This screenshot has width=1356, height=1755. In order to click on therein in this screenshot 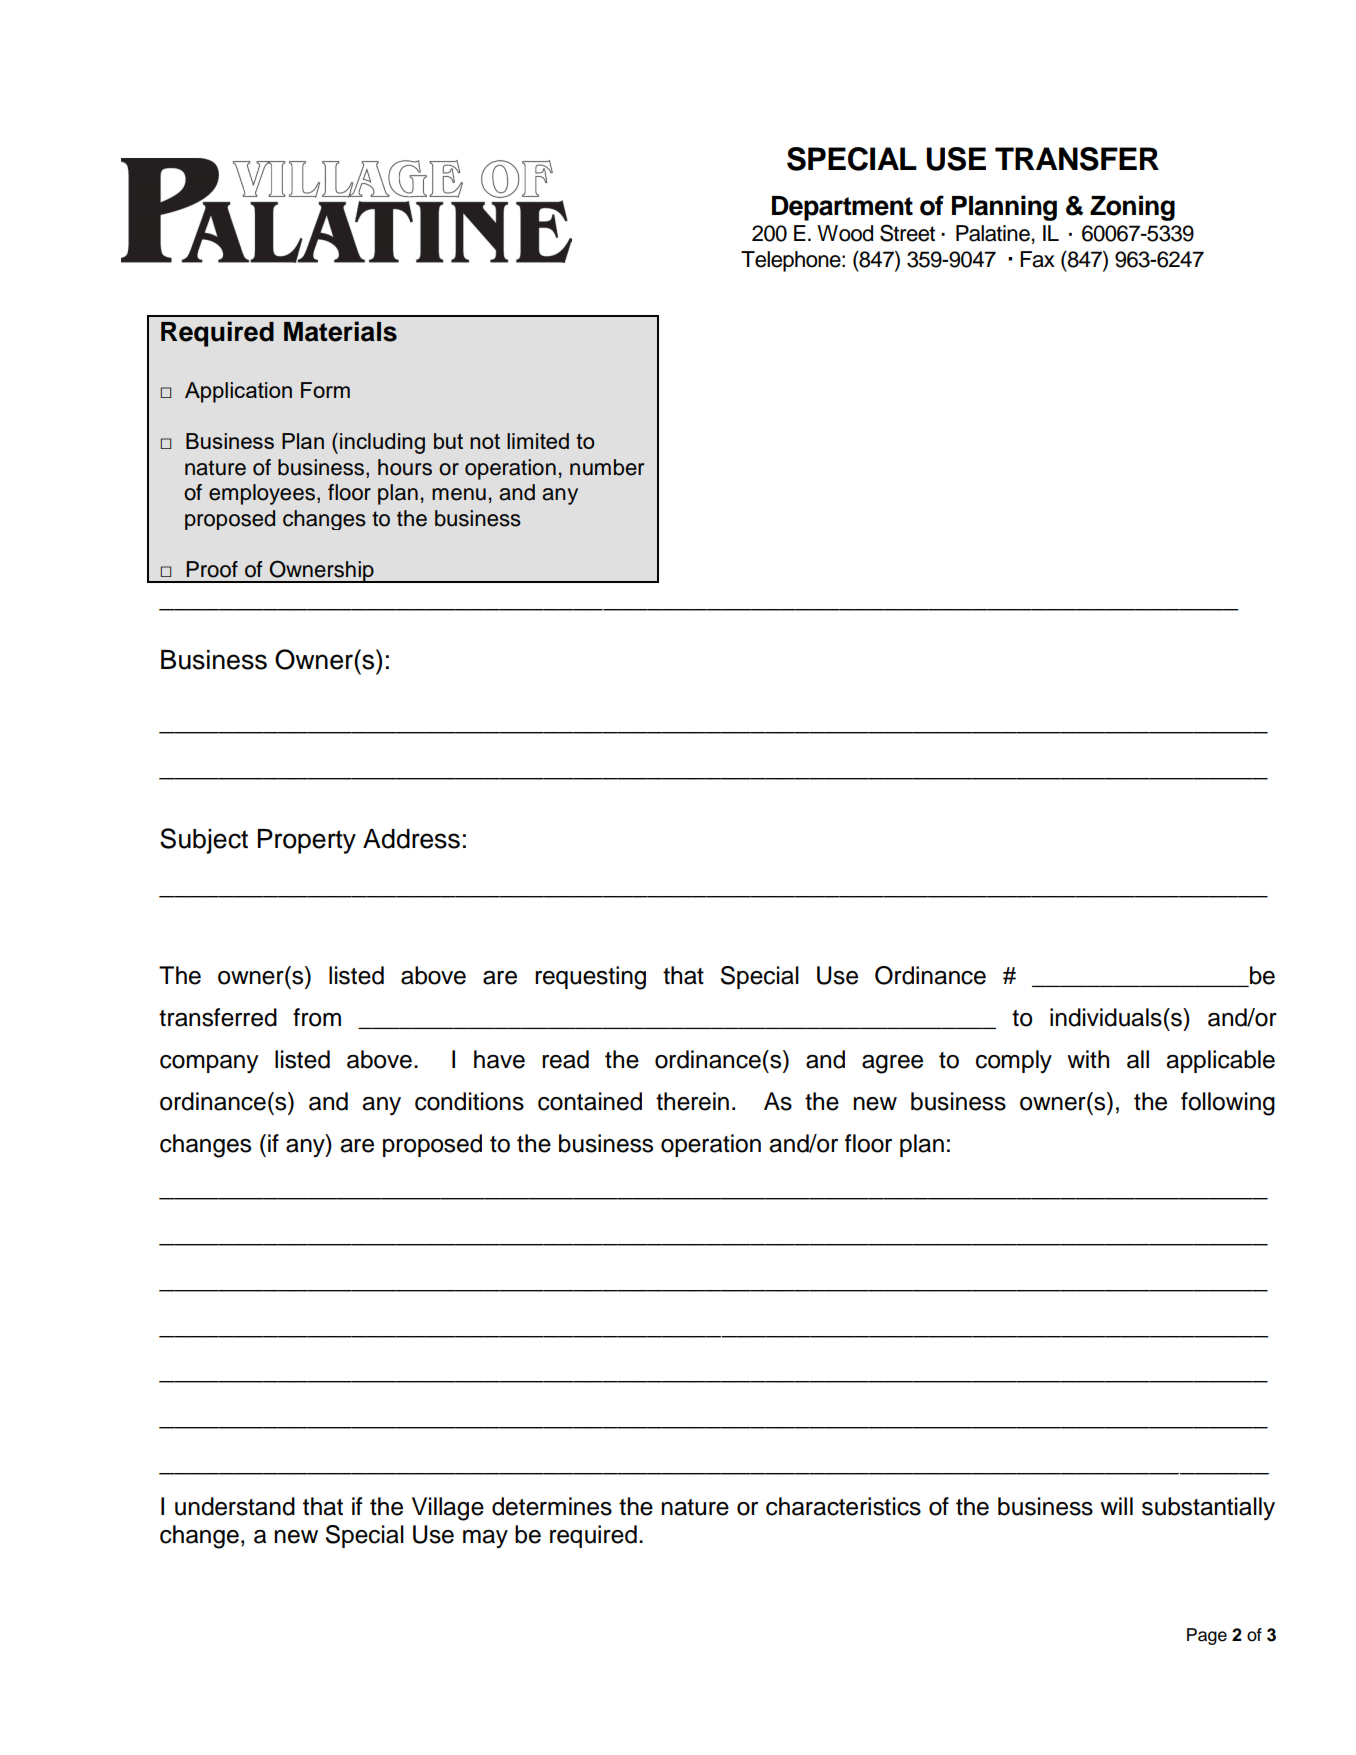, I will do `click(692, 1101)`.
